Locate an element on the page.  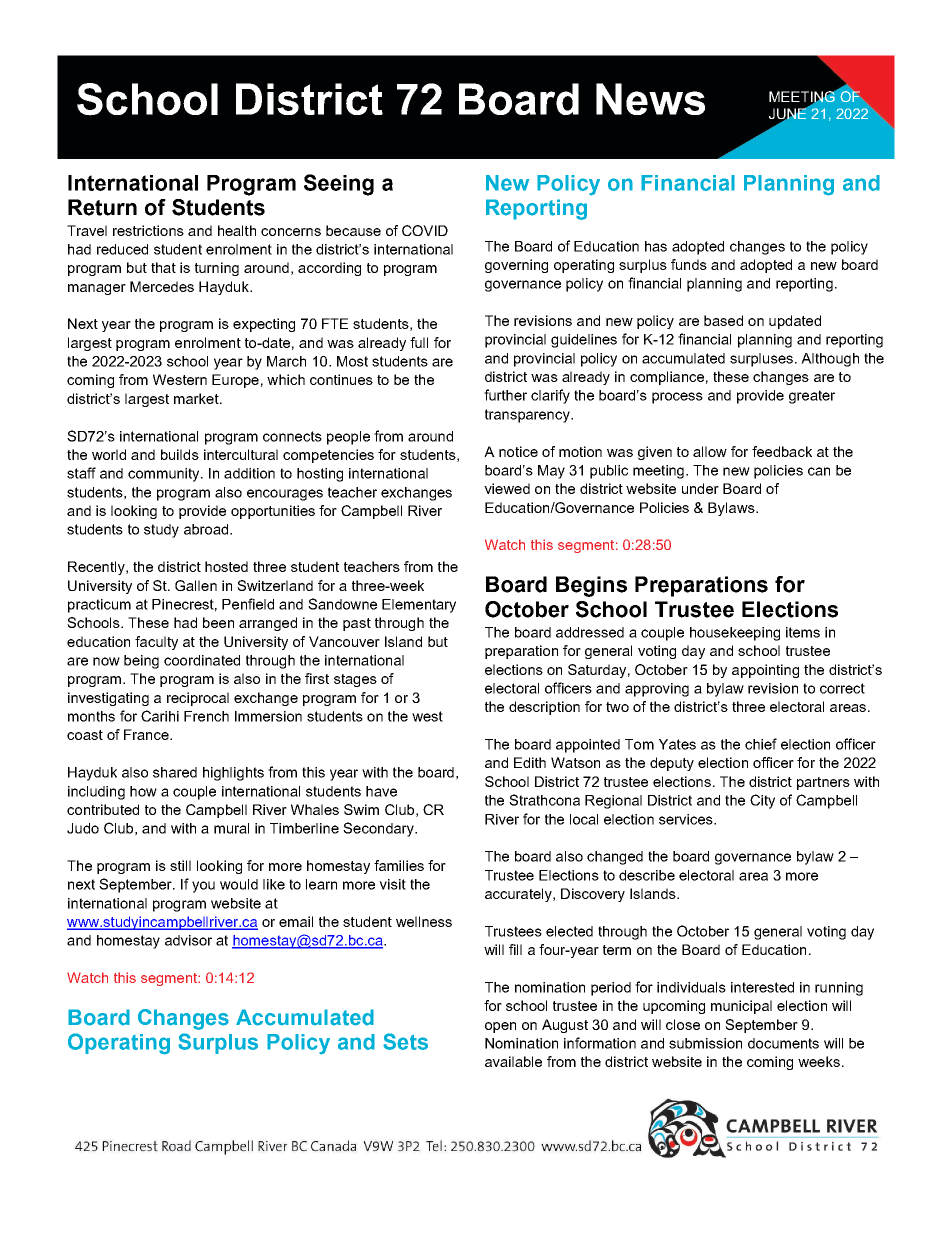
advisor is located at coordinates (188, 940).
